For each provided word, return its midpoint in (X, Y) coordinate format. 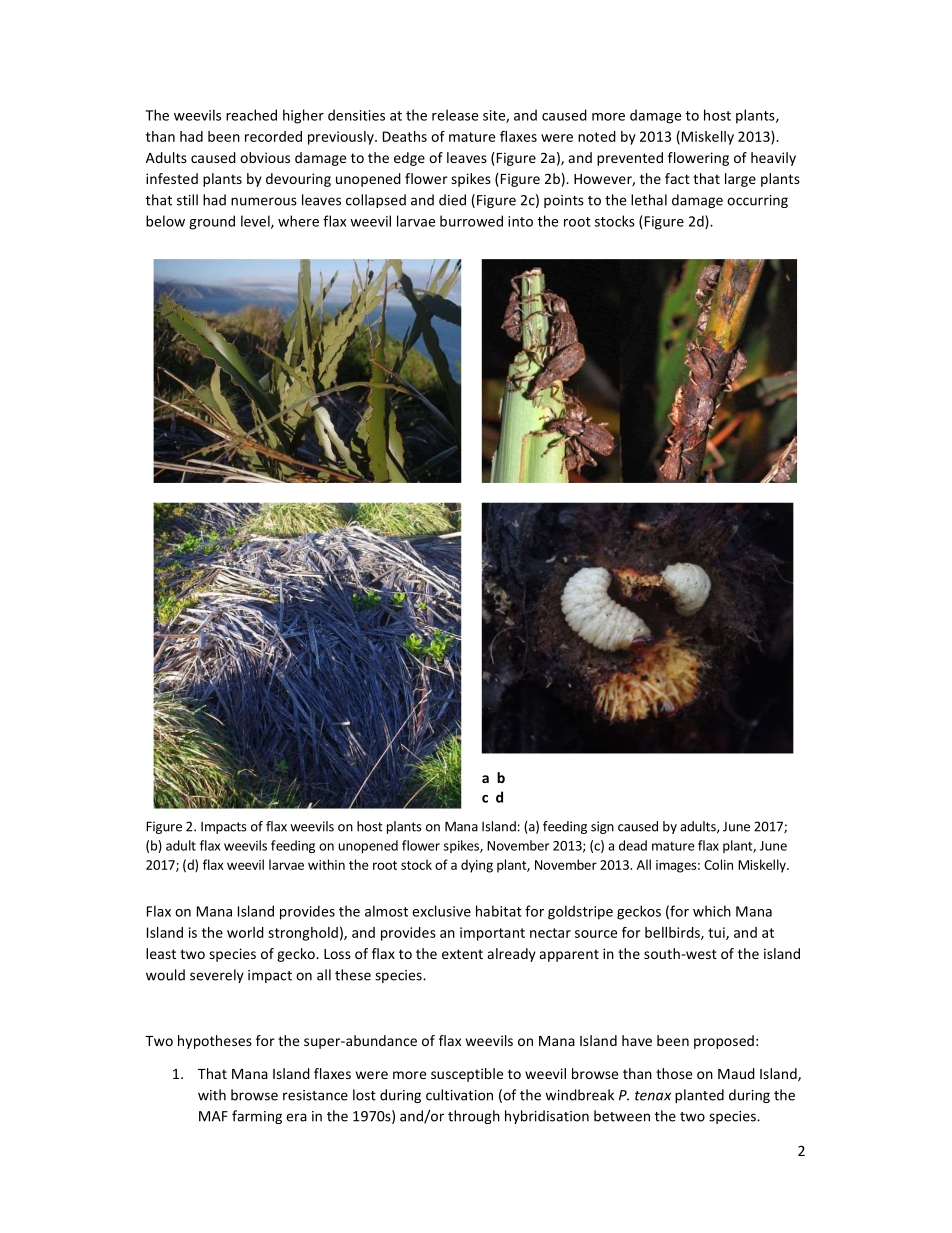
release (455, 115)
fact (677, 178)
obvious (265, 157)
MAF (213, 1116)
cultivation (459, 1095)
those (674, 1073)
